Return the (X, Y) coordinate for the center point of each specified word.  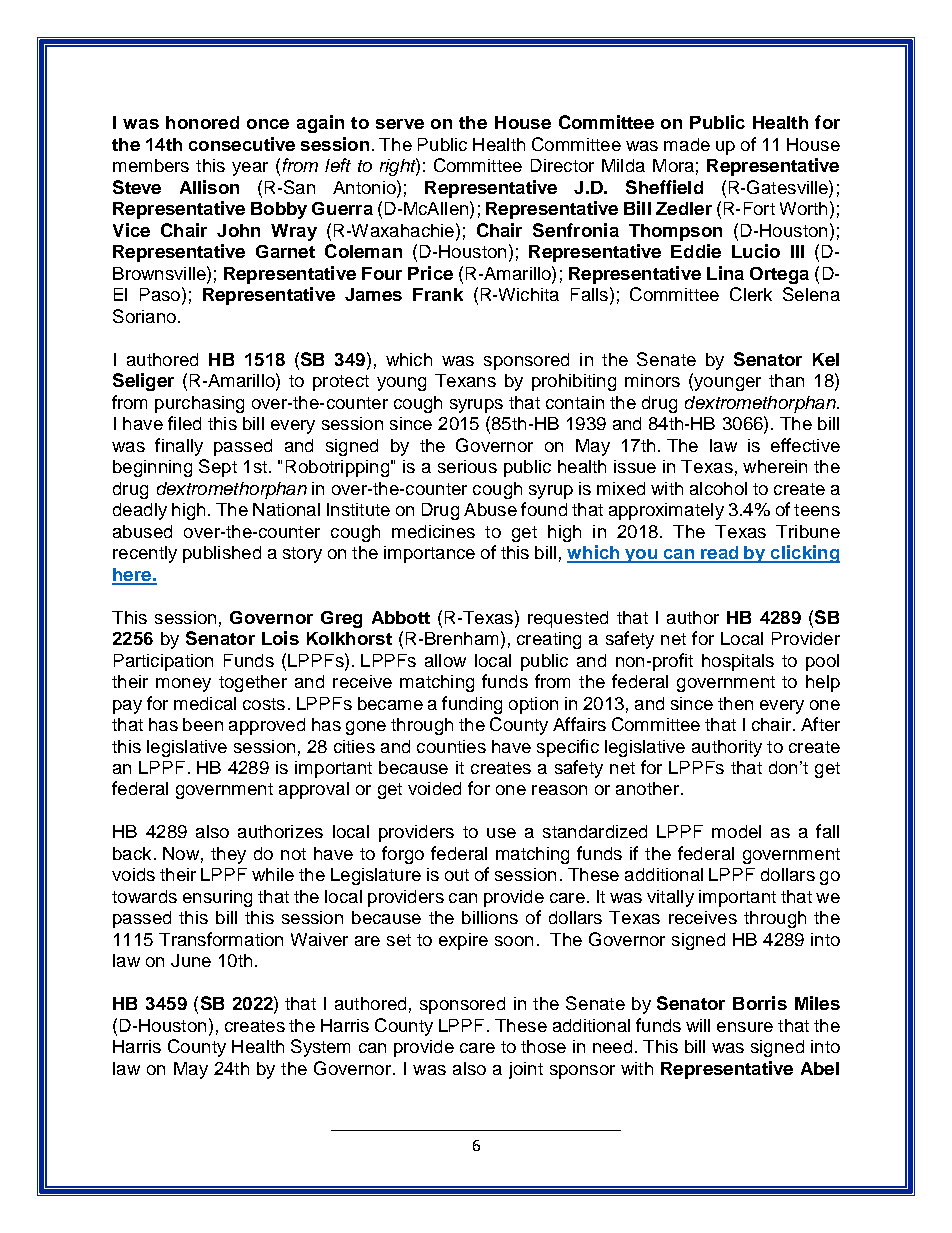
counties (451, 746)
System (320, 1048)
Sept (218, 468)
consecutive (242, 144)
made (687, 144)
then (735, 703)
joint (526, 1070)
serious (467, 466)
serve (400, 124)
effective (805, 445)
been (203, 724)
